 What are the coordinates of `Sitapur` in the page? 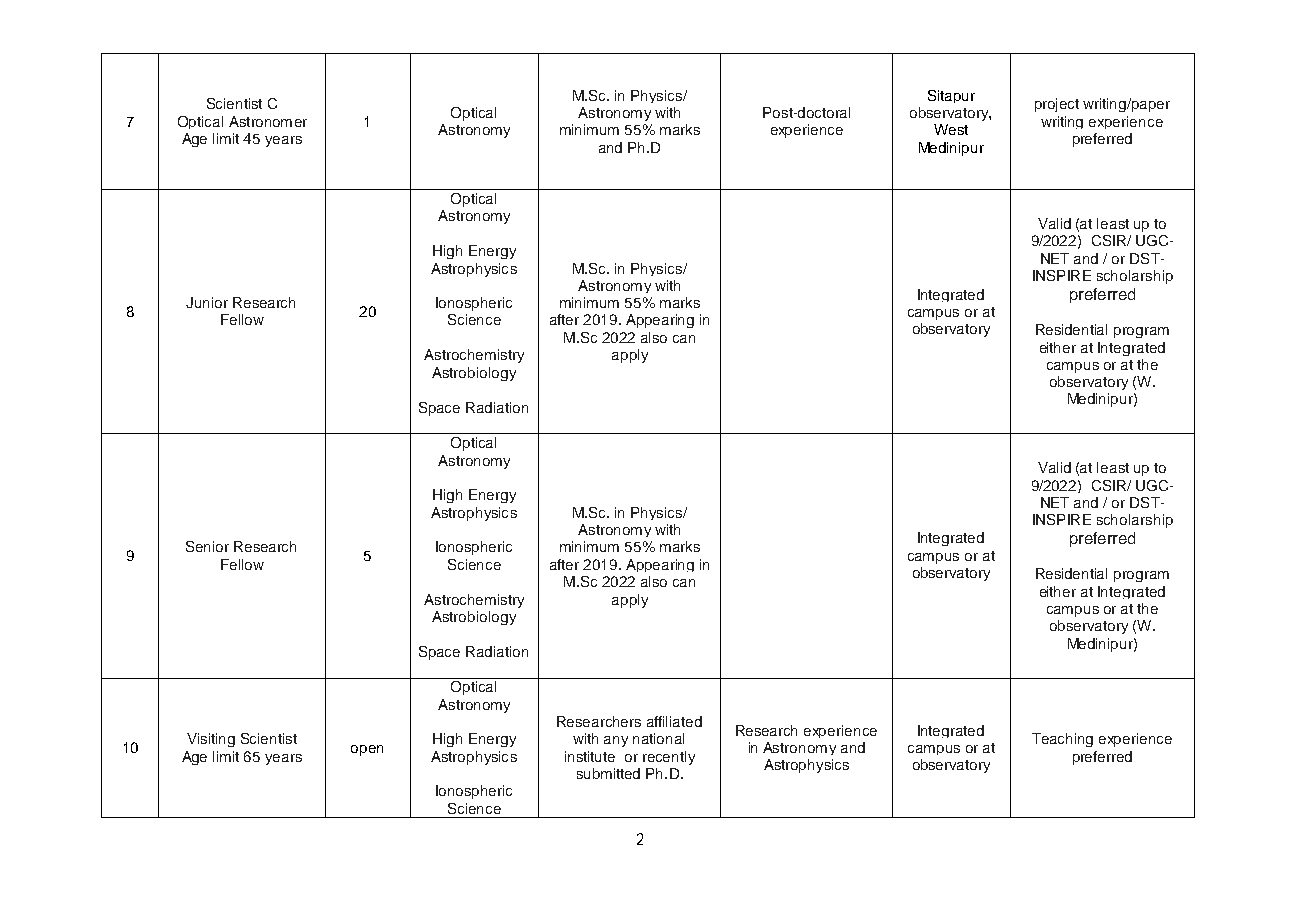 It's located at (951, 96).
